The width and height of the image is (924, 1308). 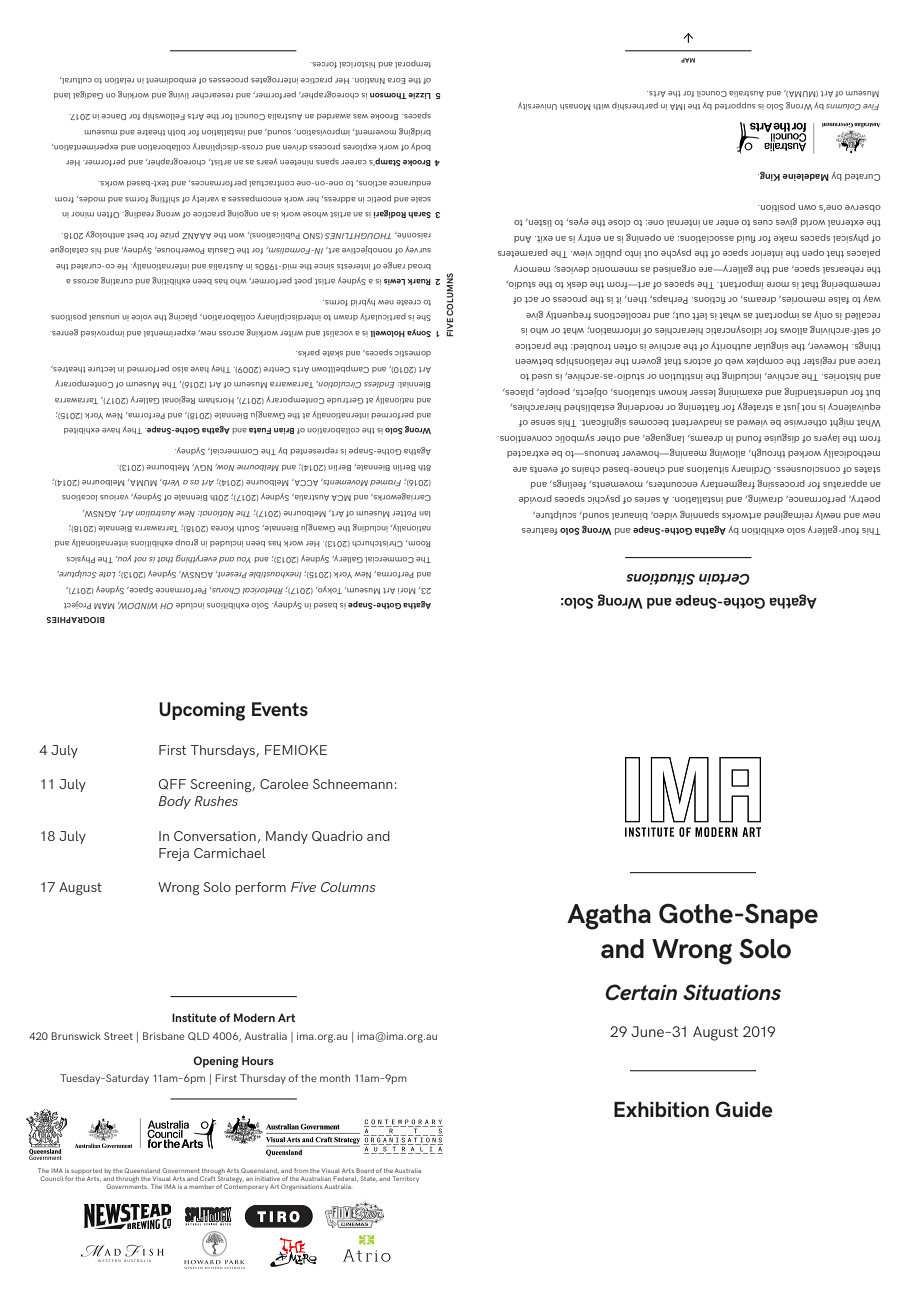 What do you see at coordinates (284, 784) in the image?
I see `Carolee` at bounding box center [284, 784].
